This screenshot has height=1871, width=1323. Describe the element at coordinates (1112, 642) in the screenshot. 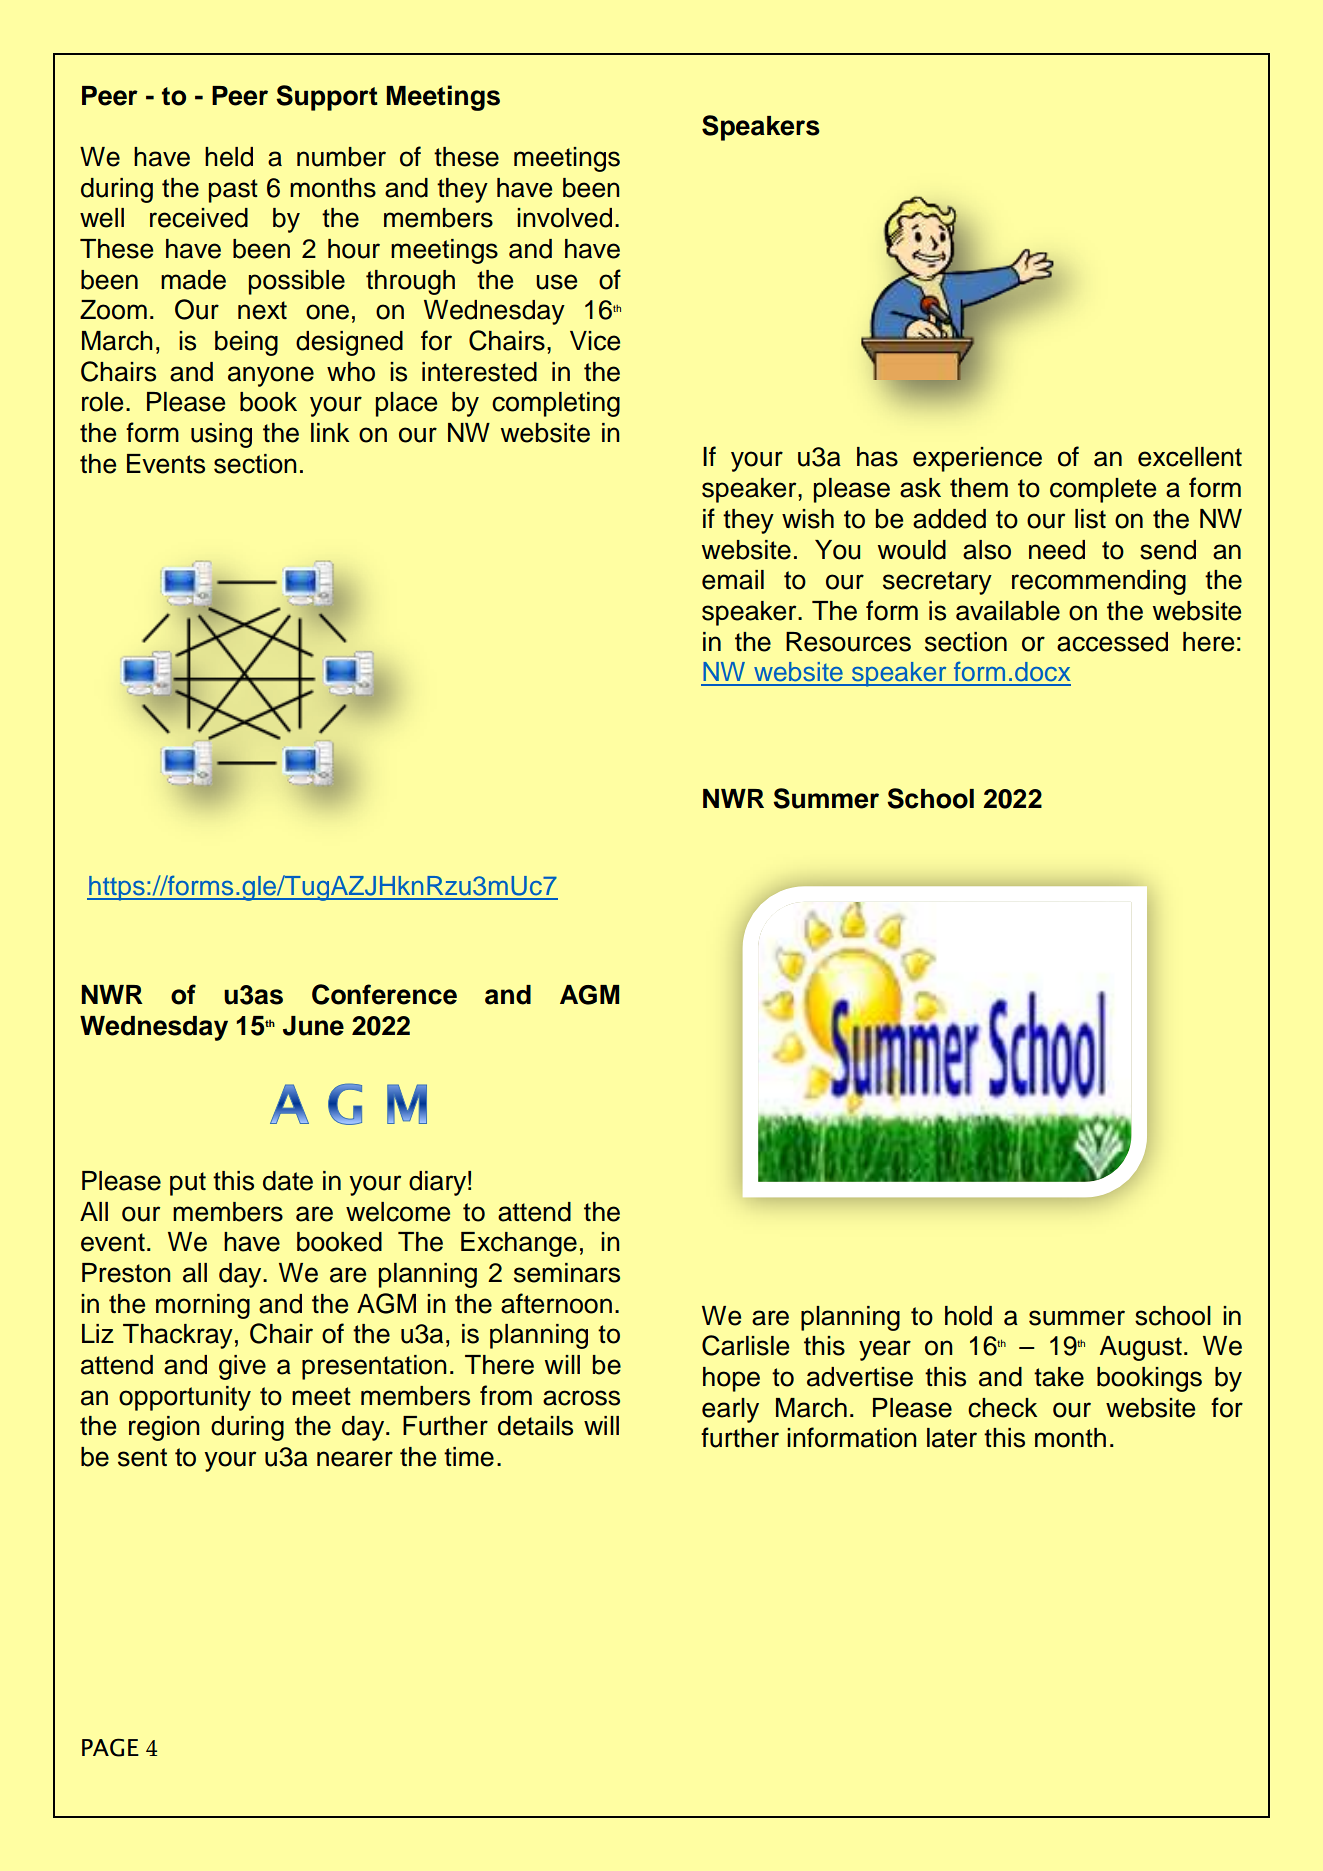

I see `accessed` at that location.
